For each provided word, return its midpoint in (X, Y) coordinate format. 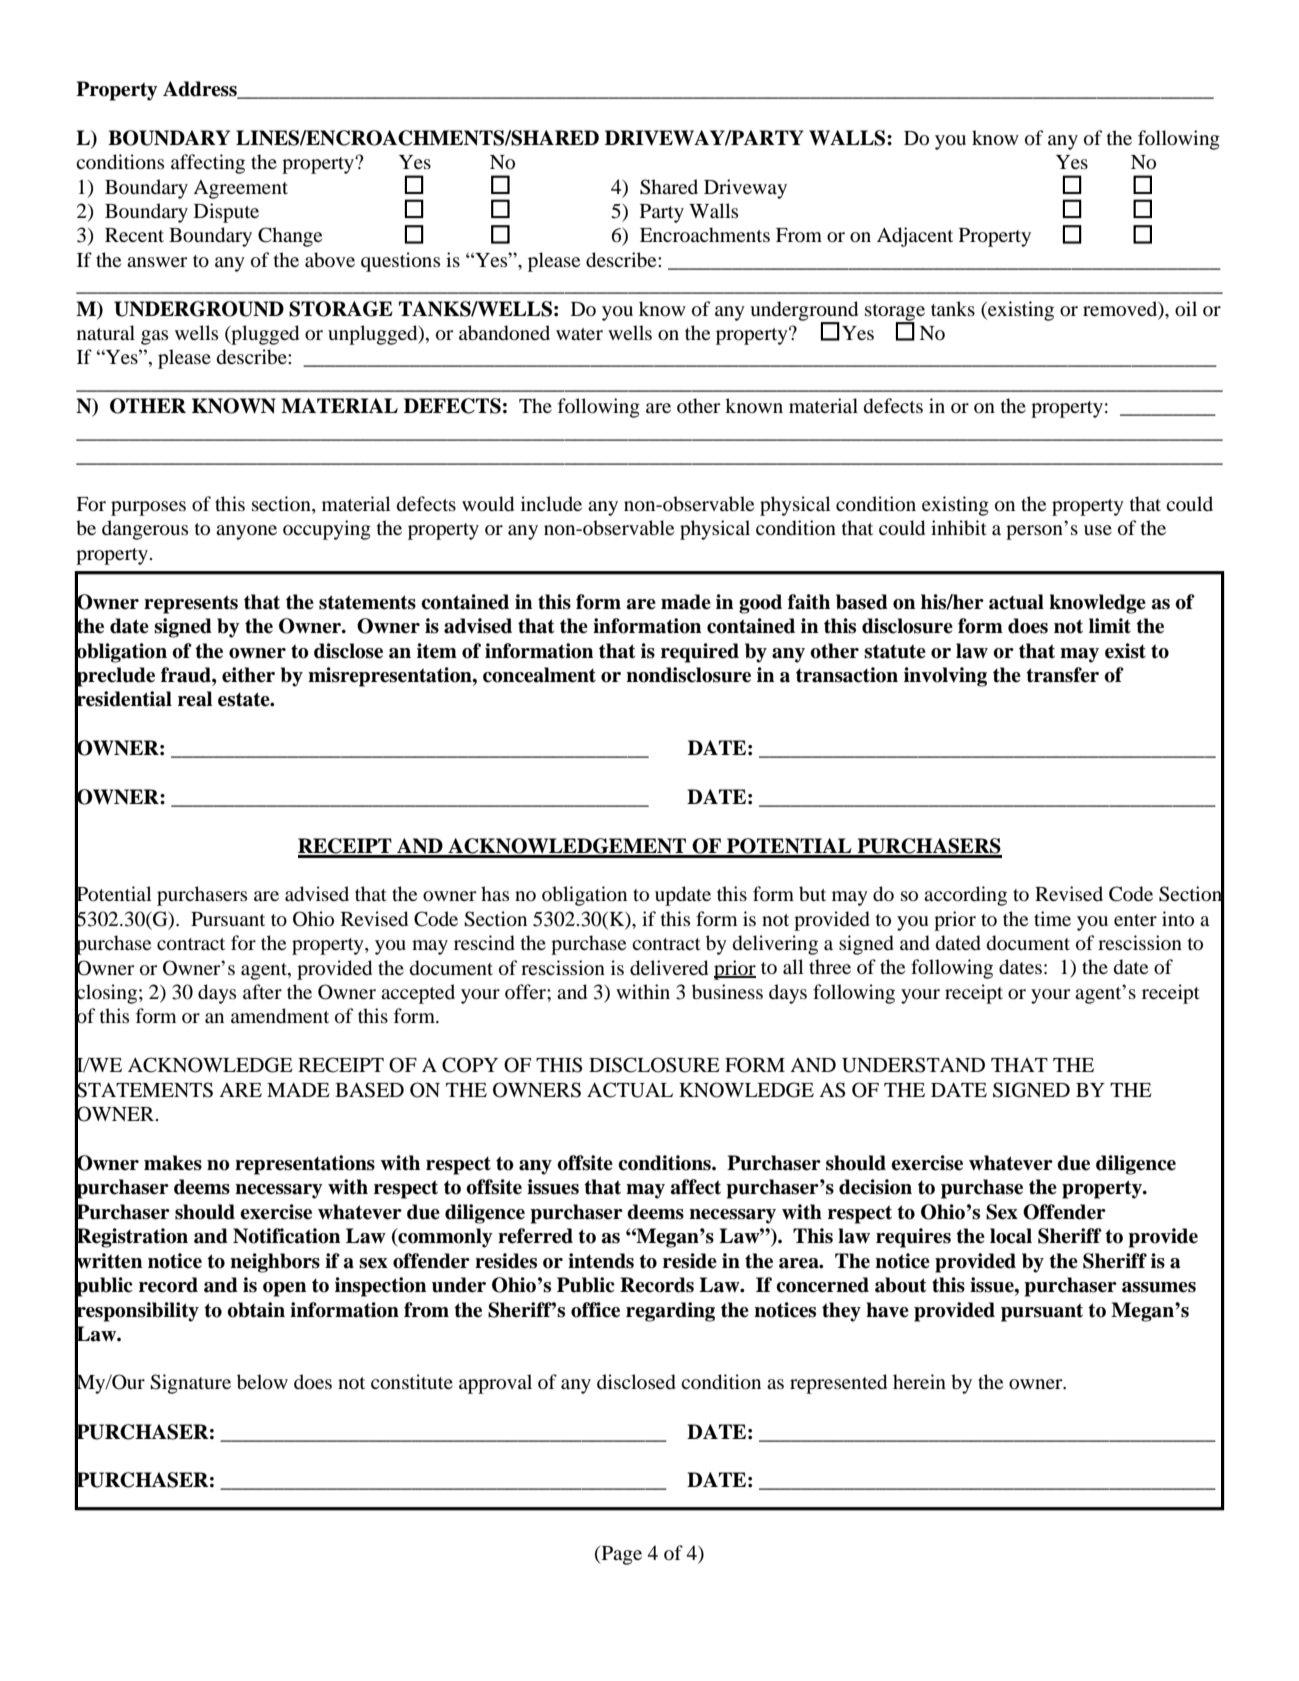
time (1052, 918)
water (579, 334)
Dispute (226, 213)
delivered (669, 968)
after (262, 991)
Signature (190, 1384)
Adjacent (915, 237)
